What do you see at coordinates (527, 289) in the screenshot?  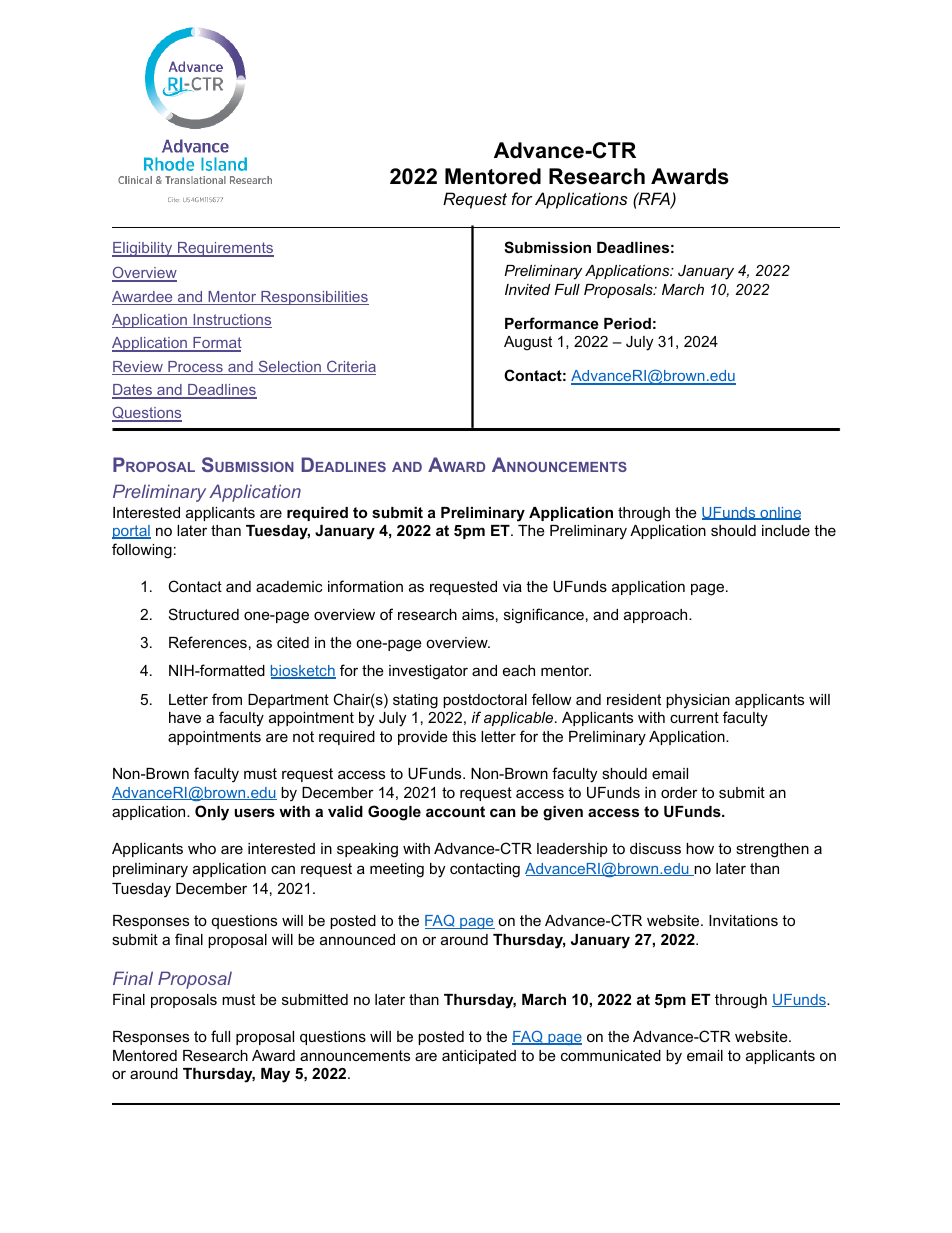 I see `Invited` at bounding box center [527, 289].
